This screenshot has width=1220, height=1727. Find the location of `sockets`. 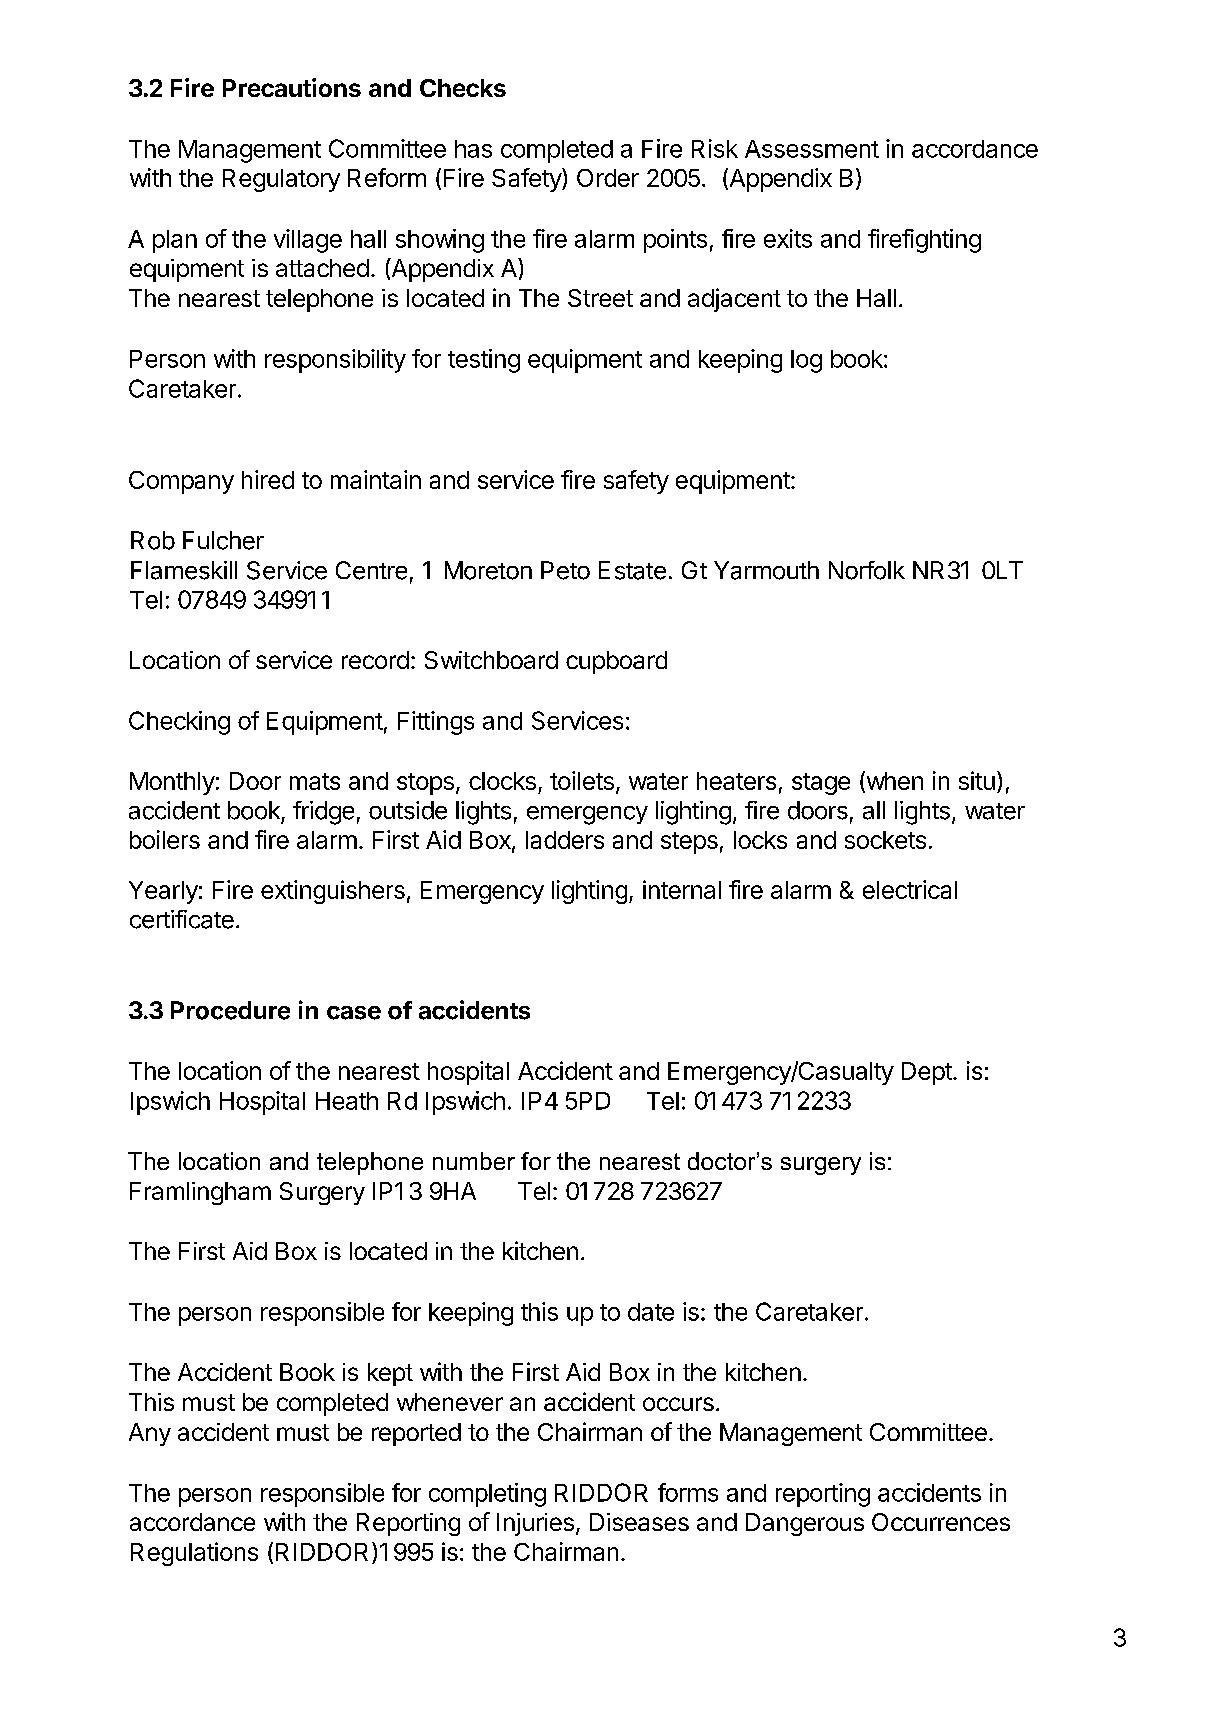

sockets is located at coordinates (885, 840).
